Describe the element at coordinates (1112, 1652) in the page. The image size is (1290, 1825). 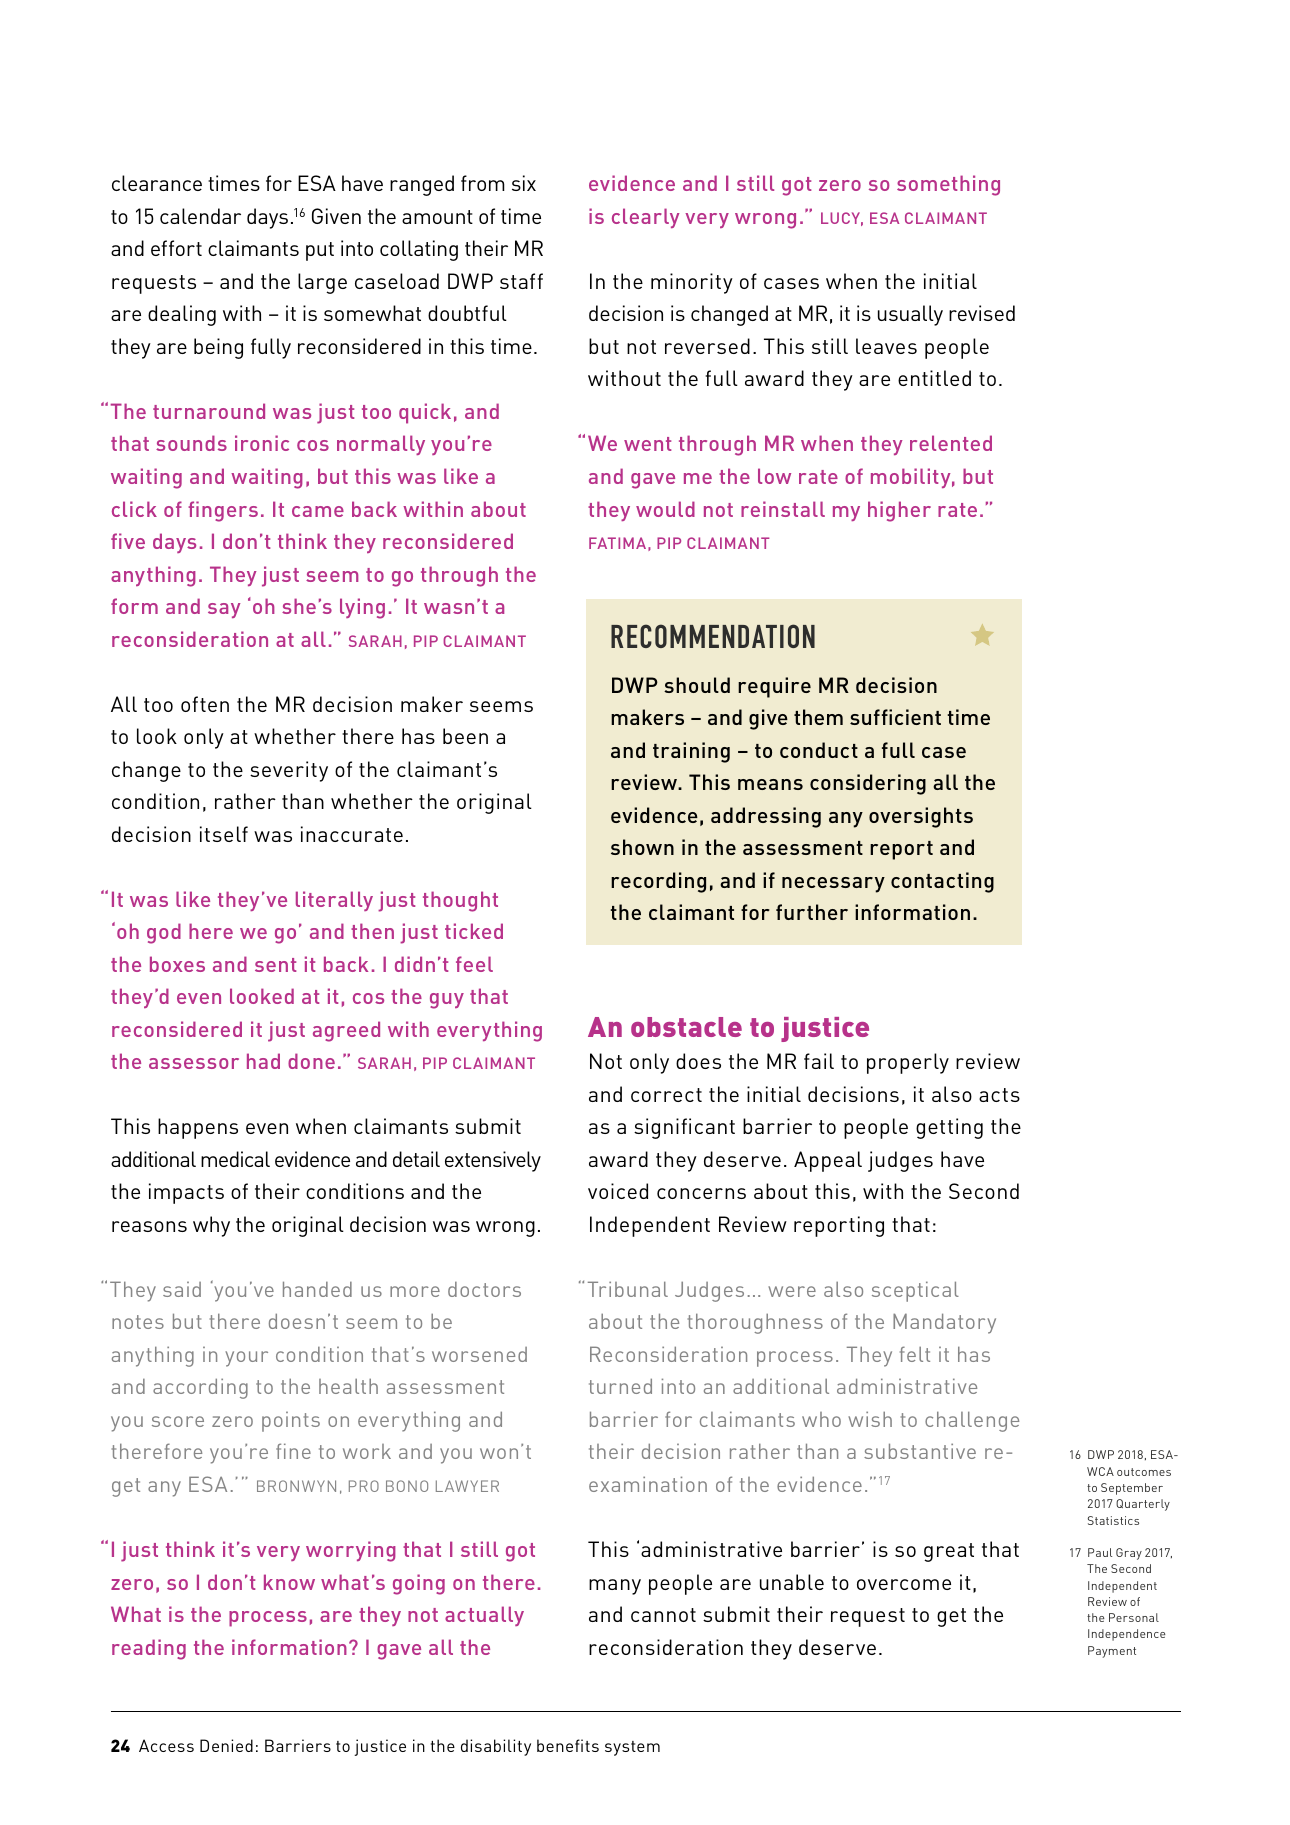
I see `Payment` at that location.
